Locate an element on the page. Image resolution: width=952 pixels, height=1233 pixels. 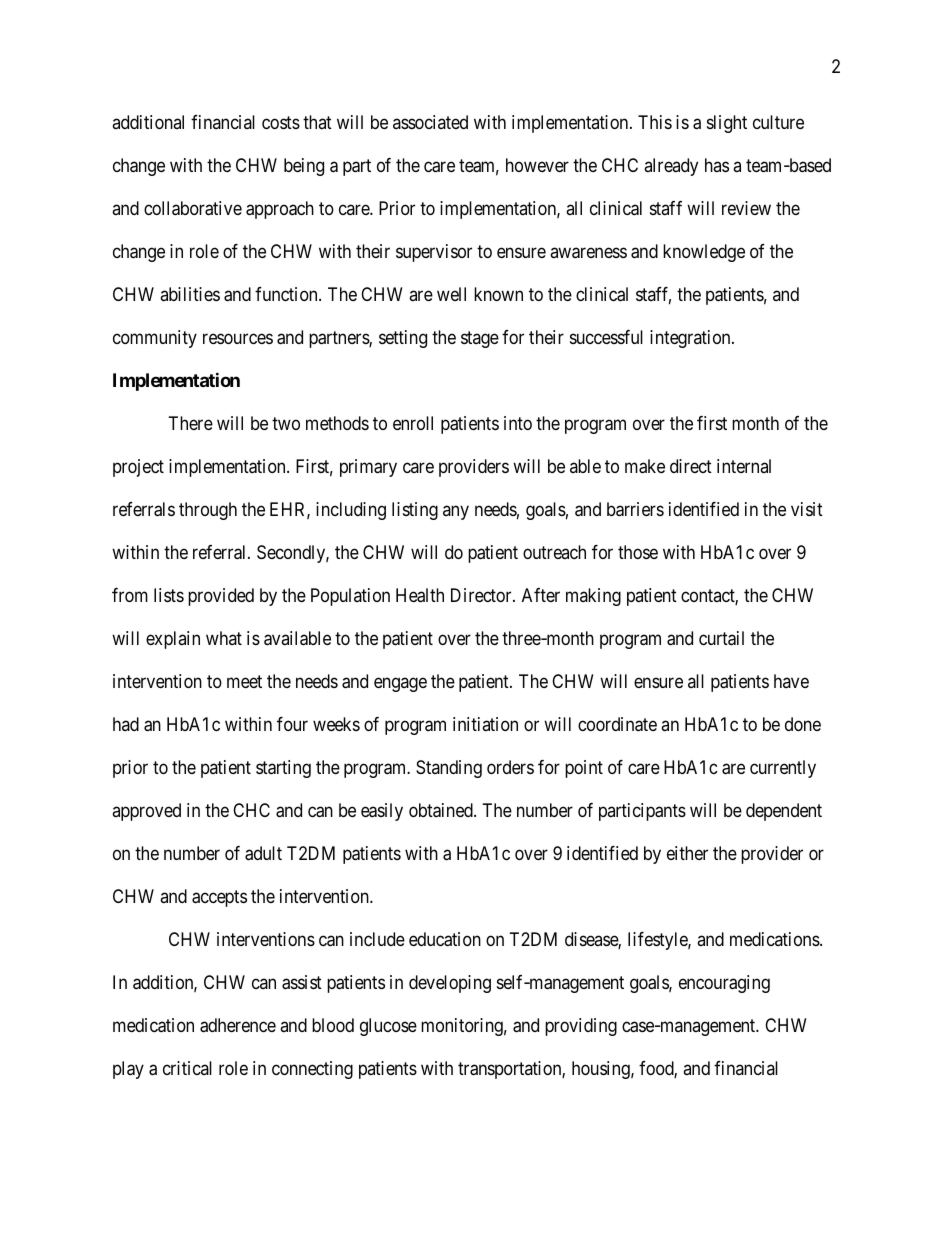
into is located at coordinates (518, 423).
